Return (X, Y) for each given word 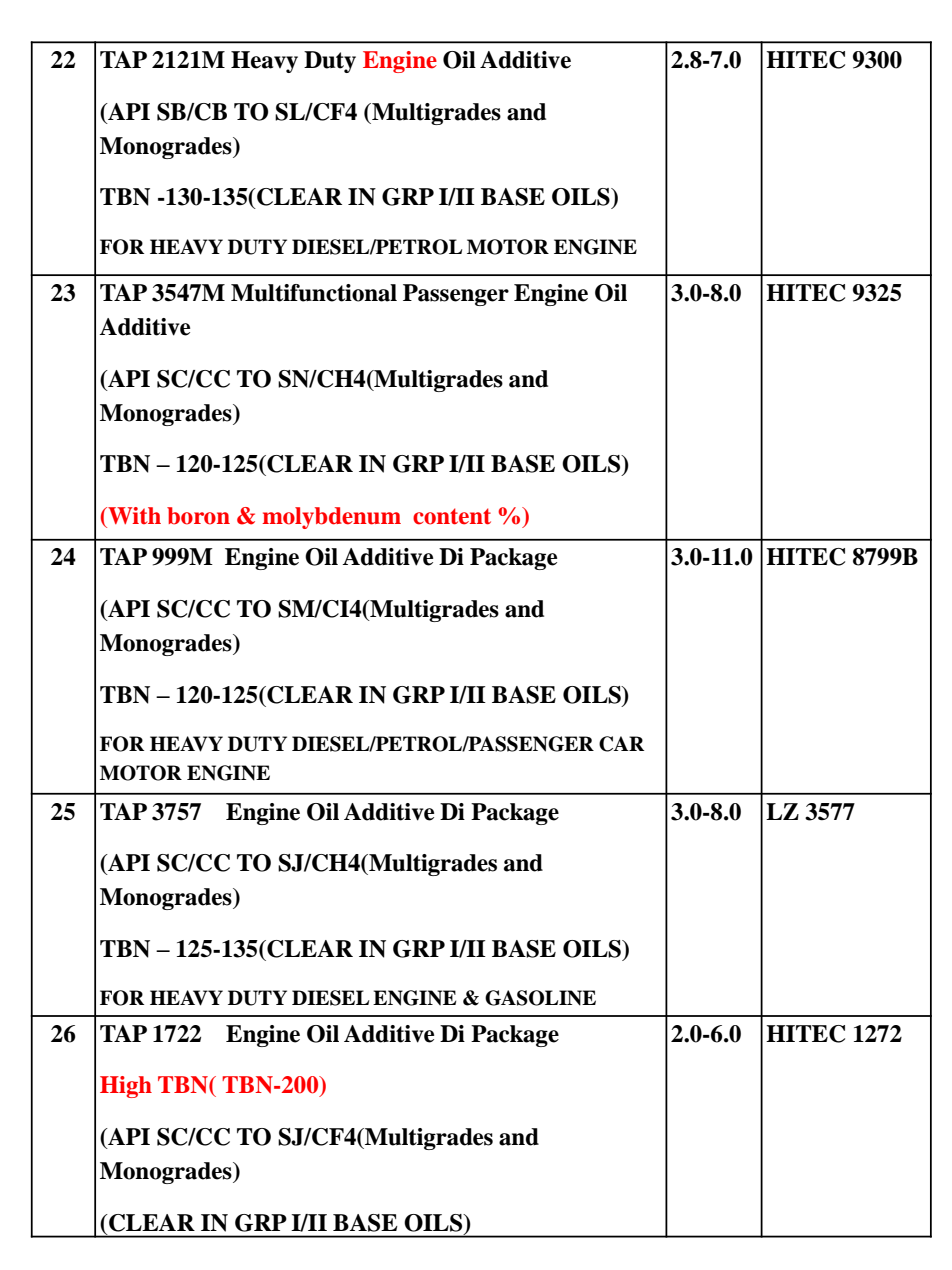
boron (198, 516)
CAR (621, 744)
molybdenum (331, 518)
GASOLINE (540, 998)
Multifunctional (314, 293)
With (133, 515)
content (452, 516)
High (126, 1087)
